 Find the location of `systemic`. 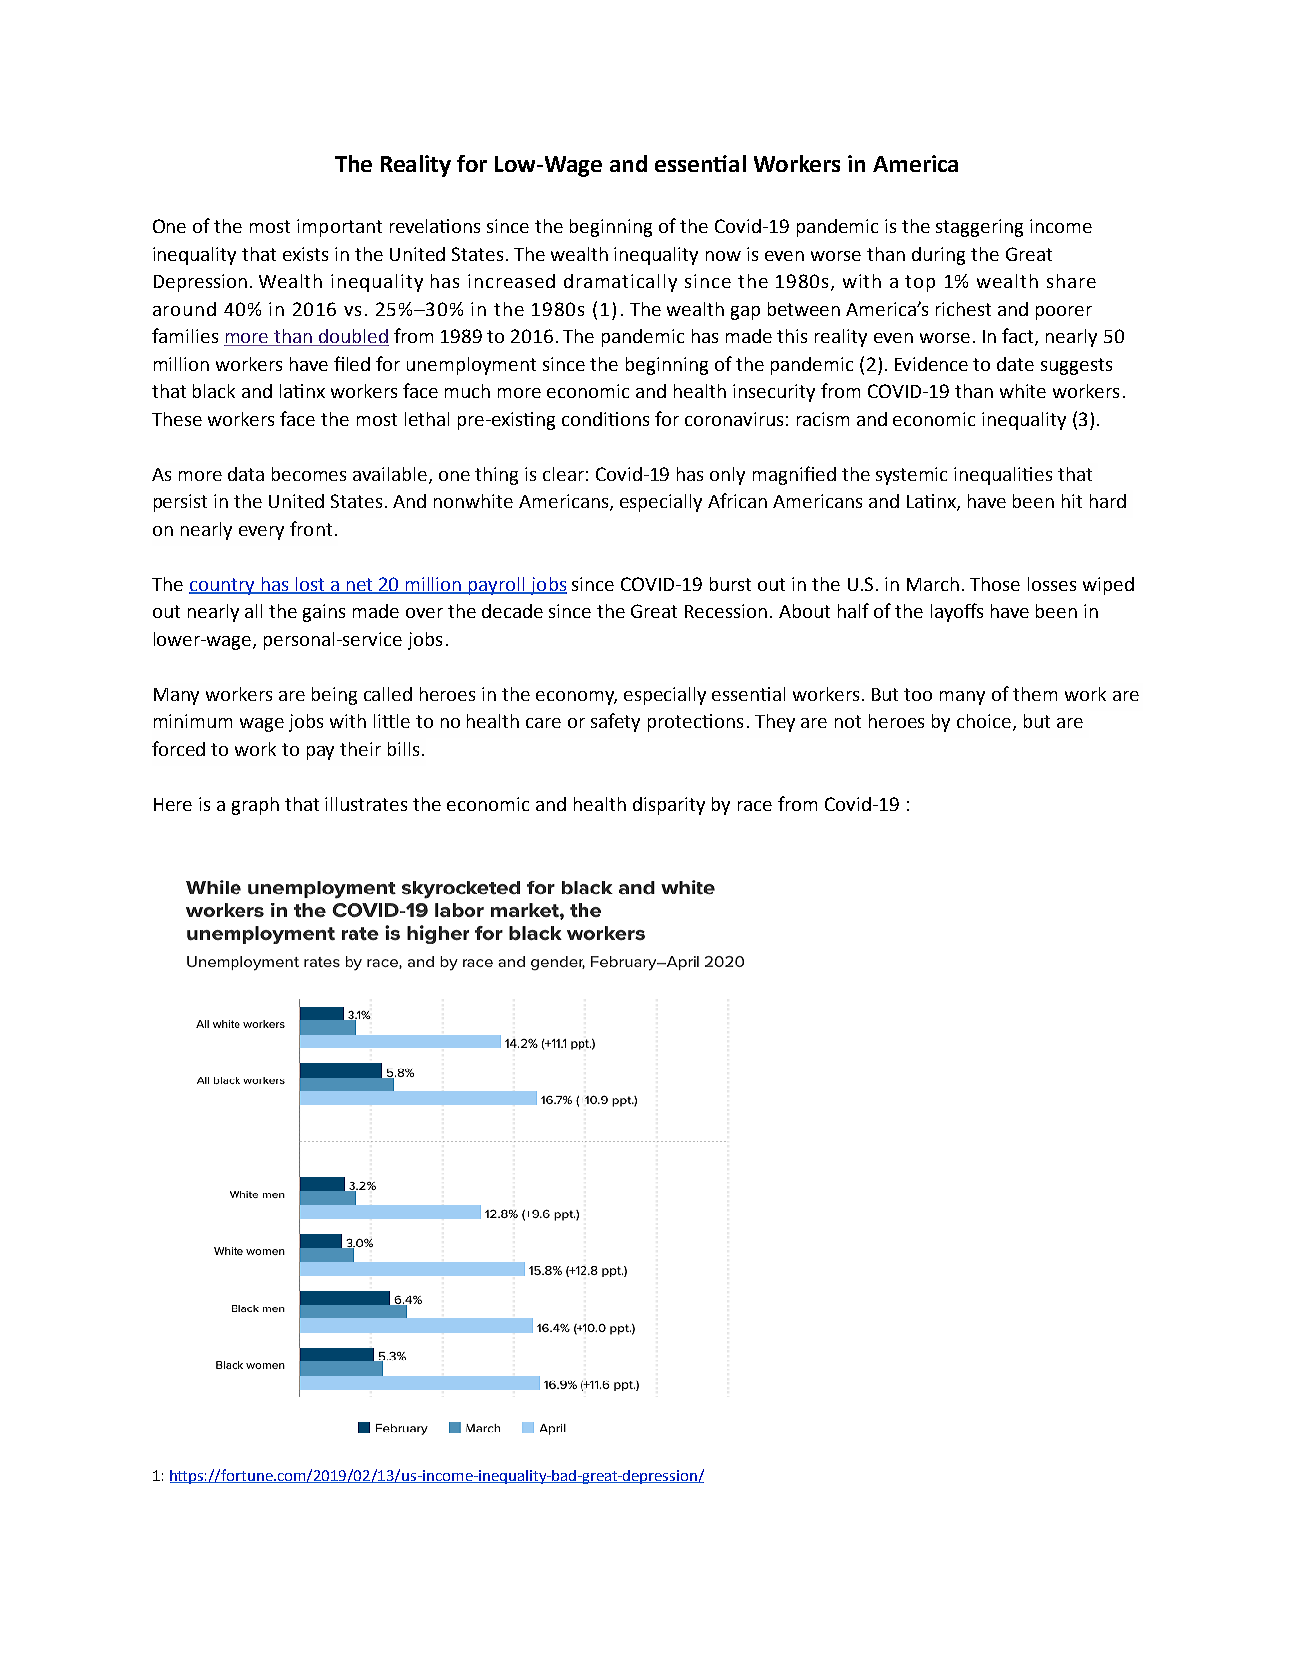

systemic is located at coordinates (911, 476).
